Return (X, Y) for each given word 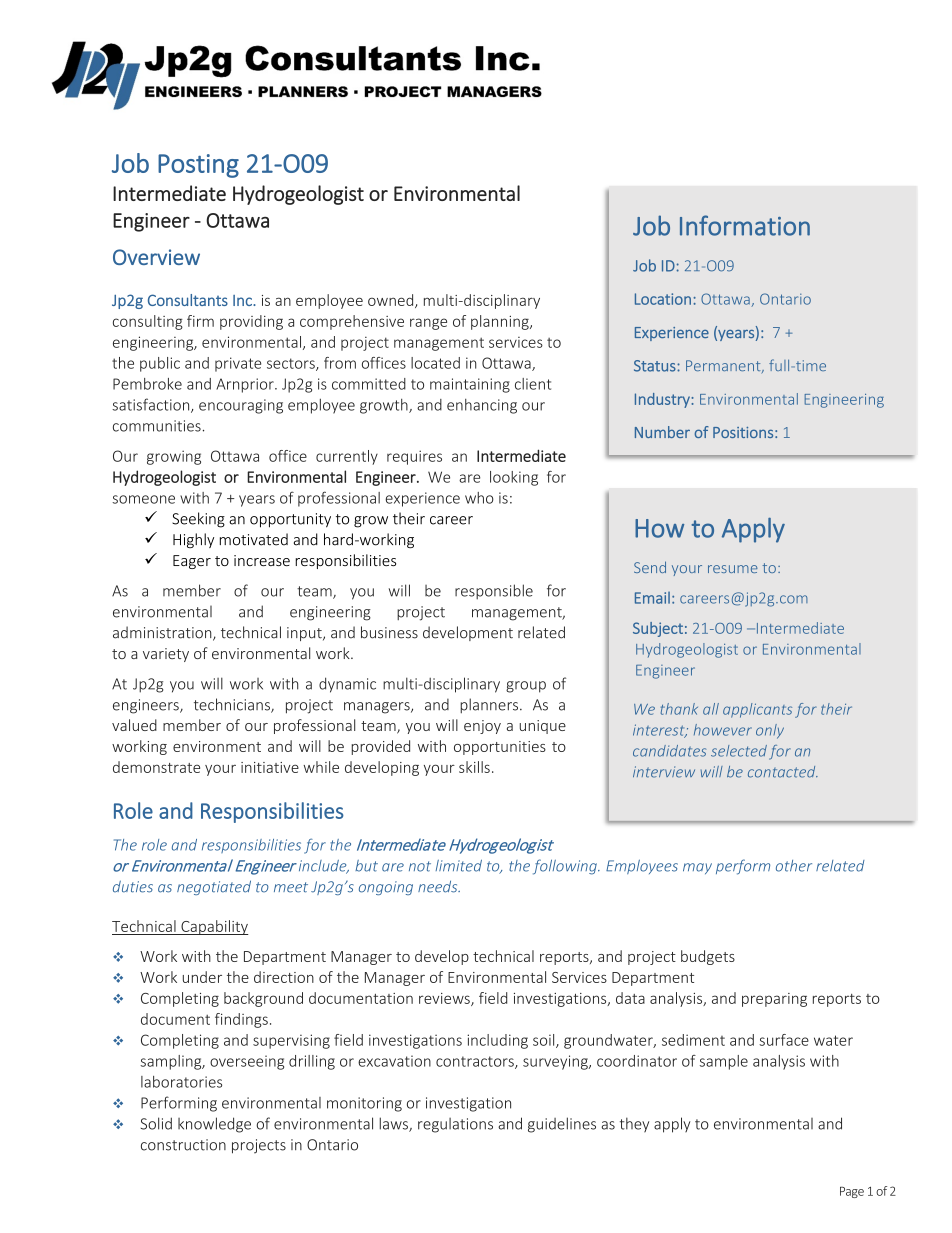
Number (662, 432)
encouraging (241, 406)
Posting (198, 166)
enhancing (482, 406)
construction (183, 1145)
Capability (214, 927)
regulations (455, 1125)
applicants (757, 710)
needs (439, 886)
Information (745, 225)
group (526, 687)
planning (501, 322)
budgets (708, 957)
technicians (233, 705)
